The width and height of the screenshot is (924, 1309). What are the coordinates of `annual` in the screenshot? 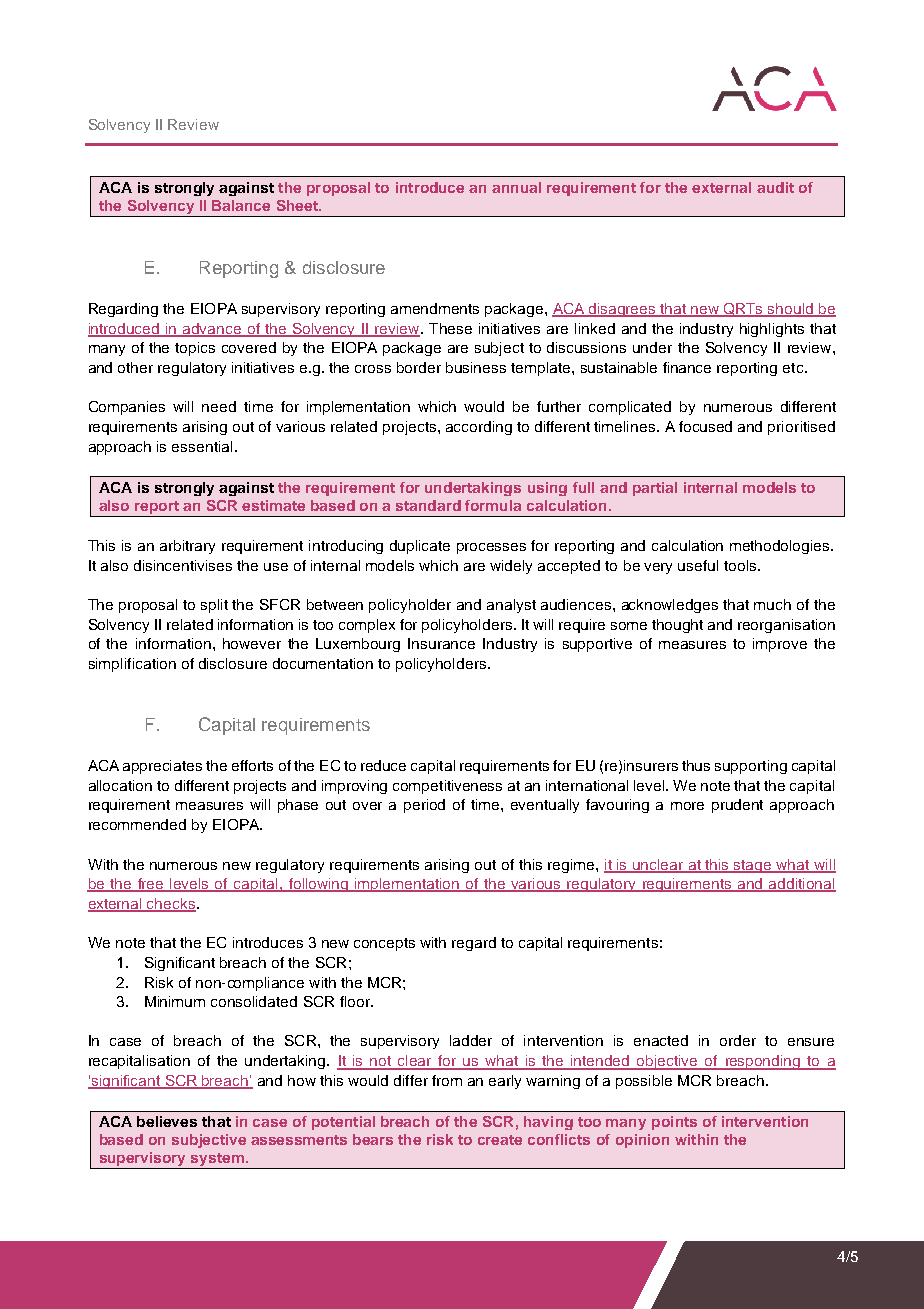 It's located at (516, 187).
